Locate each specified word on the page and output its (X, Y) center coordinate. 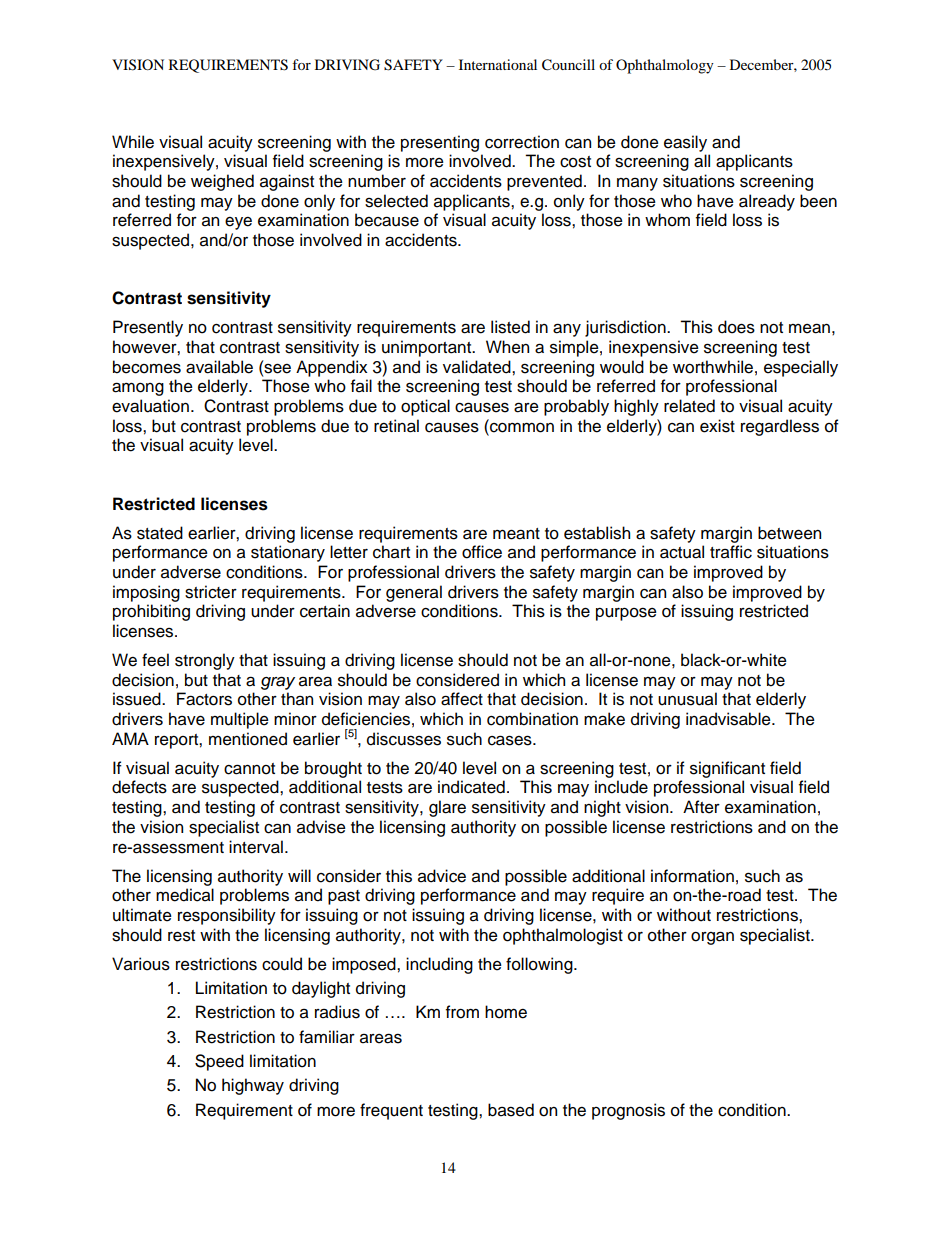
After (701, 807)
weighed (222, 182)
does (736, 327)
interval (256, 847)
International (498, 64)
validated (478, 367)
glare (447, 808)
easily (685, 143)
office (482, 552)
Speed (219, 1062)
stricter (211, 592)
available (219, 367)
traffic (731, 552)
